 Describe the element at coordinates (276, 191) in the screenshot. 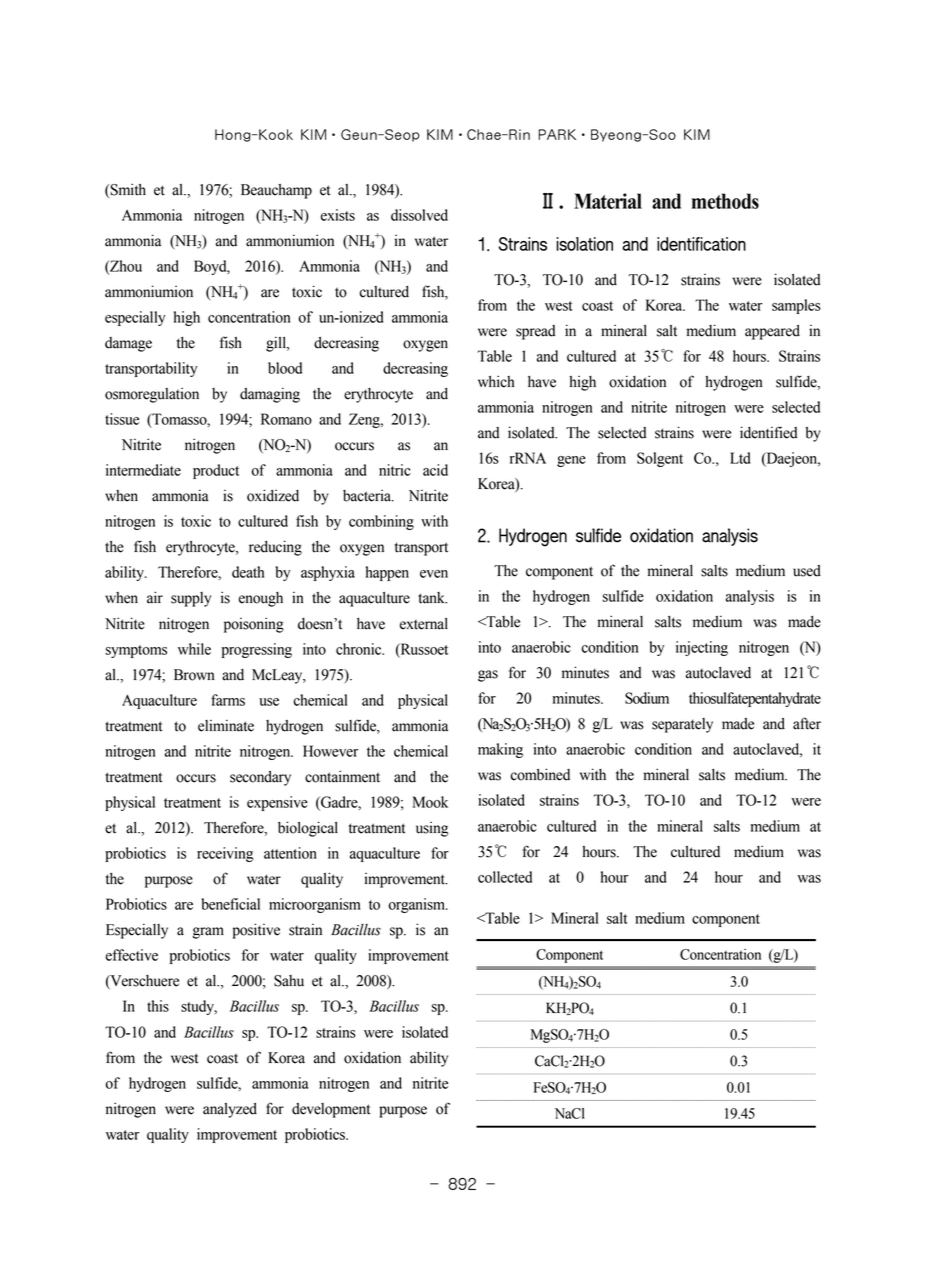

I see `Beauchamp` at that location.
